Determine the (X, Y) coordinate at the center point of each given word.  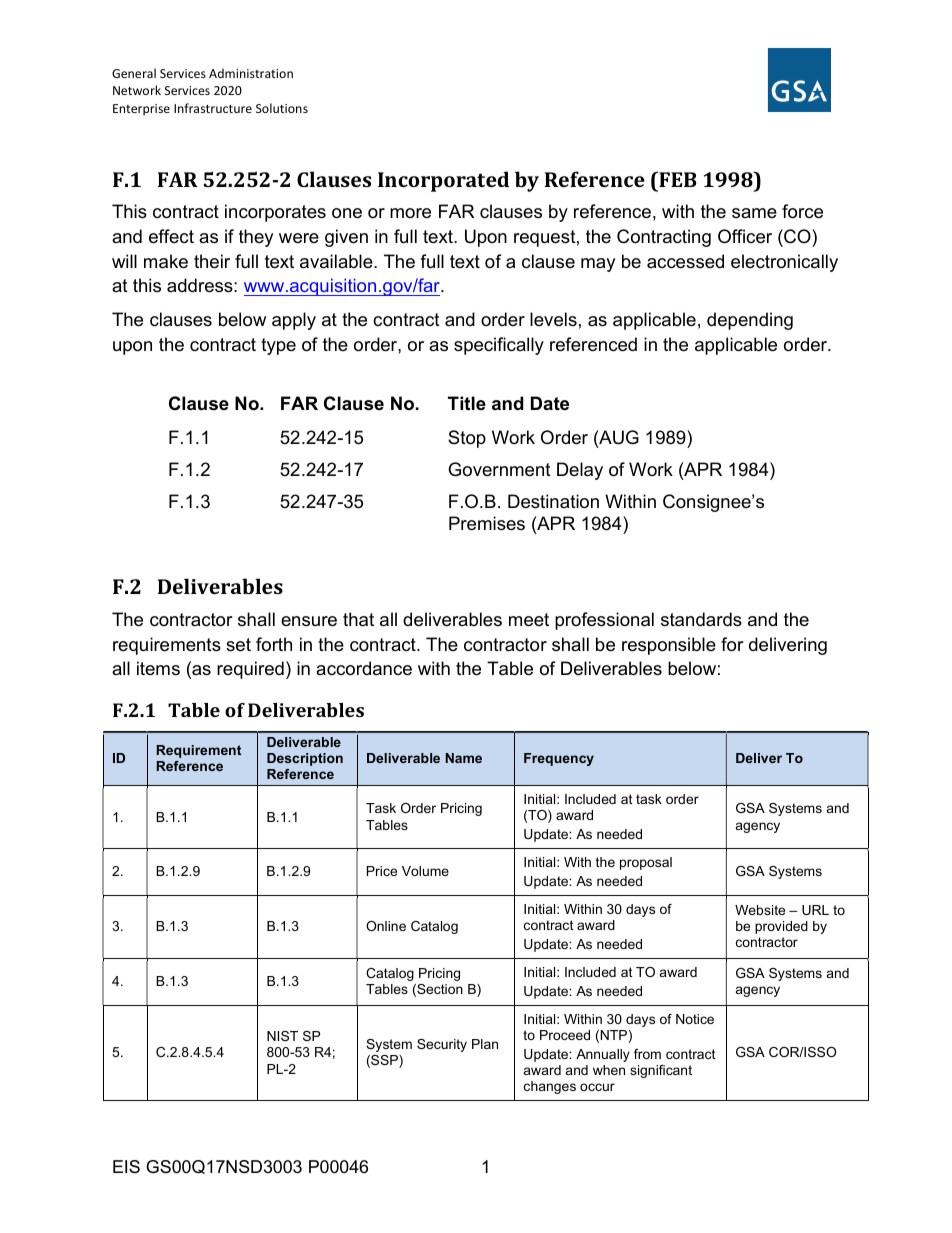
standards (701, 619)
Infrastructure (213, 108)
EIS (126, 1166)
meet (529, 620)
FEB (676, 179)
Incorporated (443, 181)
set (238, 645)
